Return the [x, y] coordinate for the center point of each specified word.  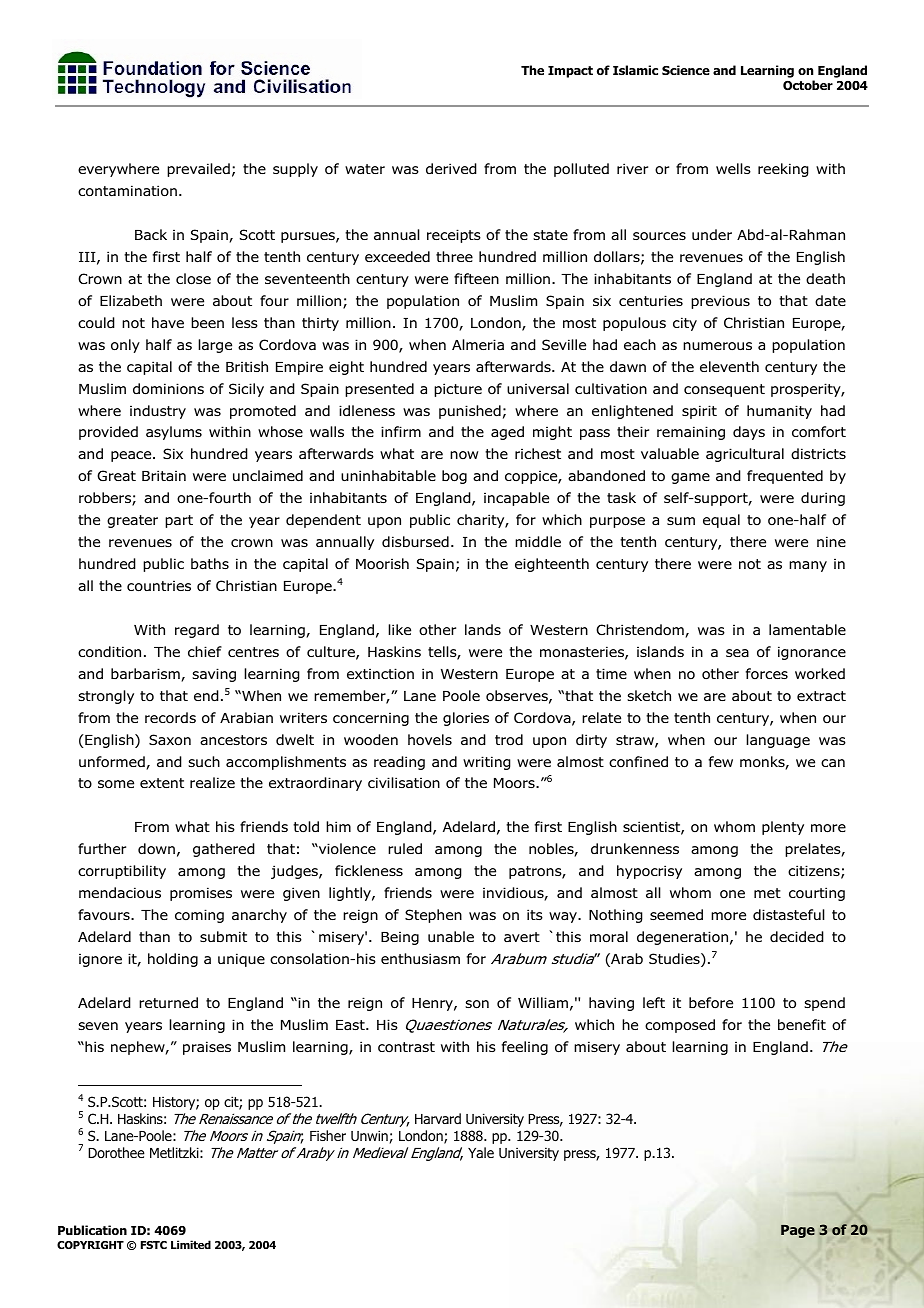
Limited [191, 1244]
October [808, 85]
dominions [168, 389]
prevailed [198, 170]
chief [205, 651]
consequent [724, 390]
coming [199, 916]
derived [451, 168]
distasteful [789, 915]
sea [737, 653]
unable [451, 937]
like [399, 629]
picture [458, 390]
